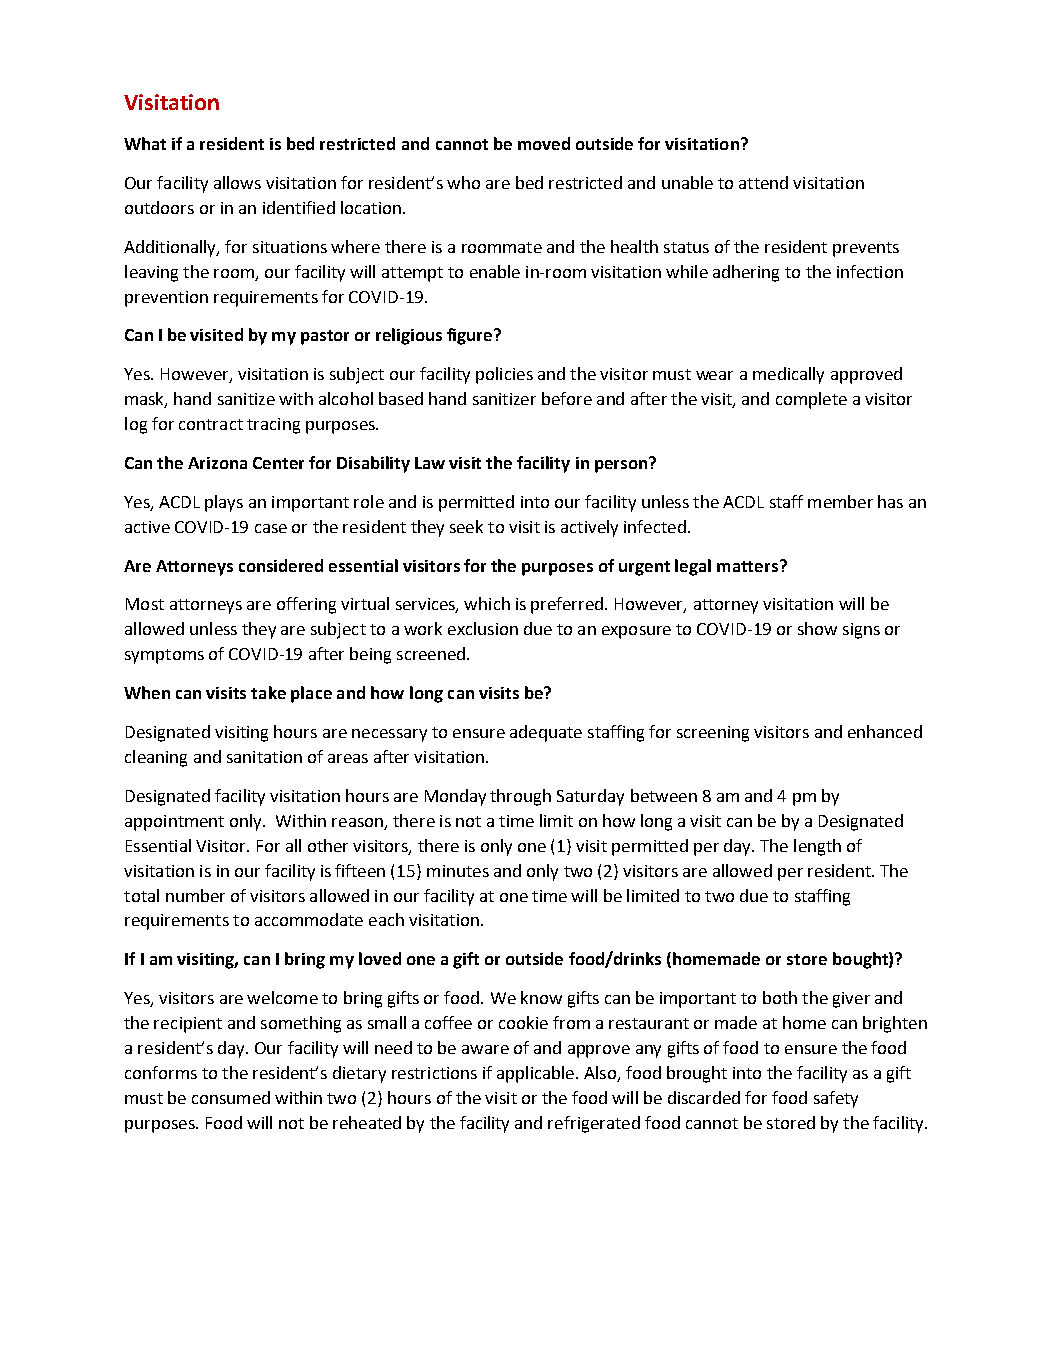 This screenshot has height=1365, width=1055. Describe the element at coordinates (763, 182) in the screenshot. I see `attend` at that location.
